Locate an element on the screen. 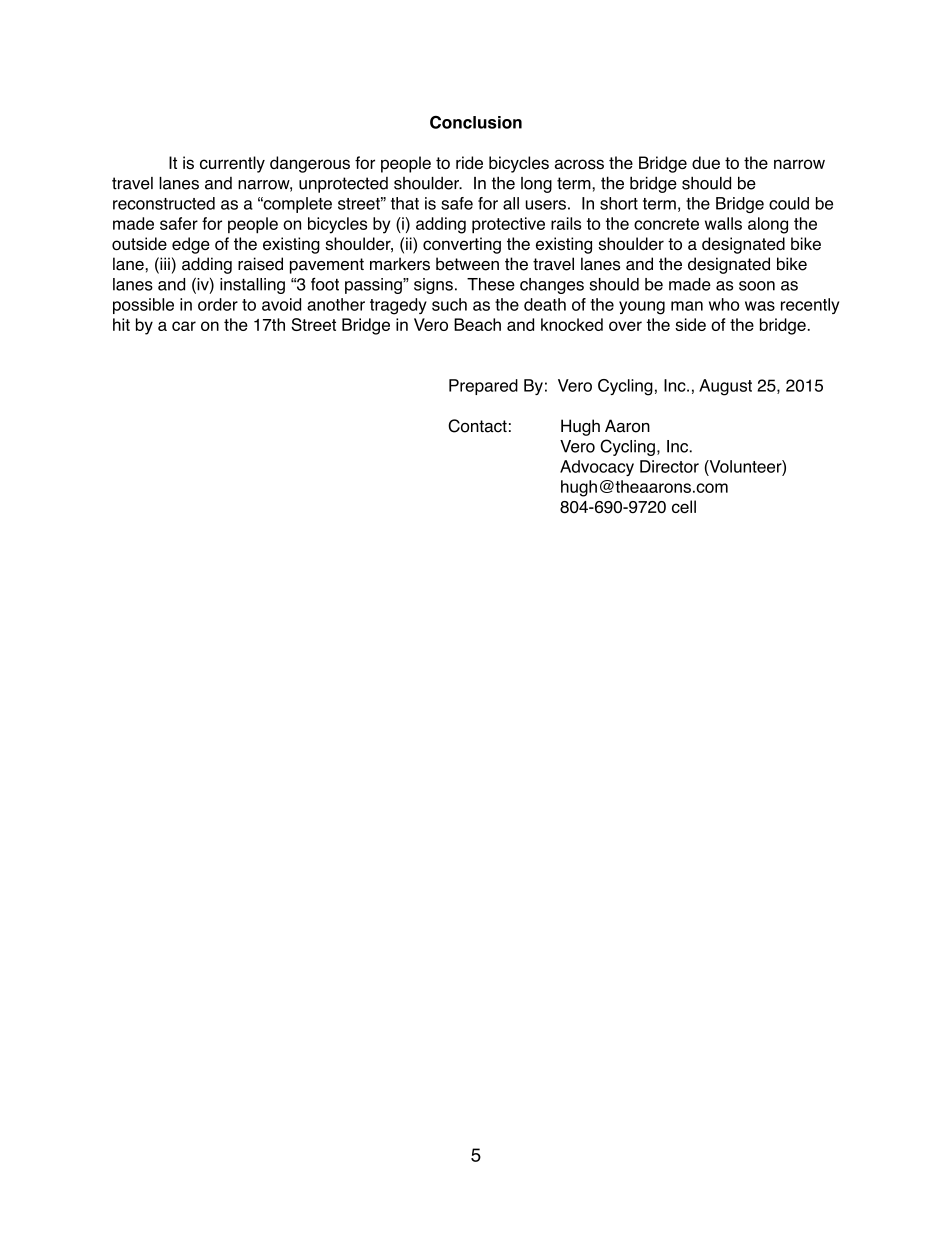 The width and height of the screenshot is (952, 1233). who is located at coordinates (724, 304).
